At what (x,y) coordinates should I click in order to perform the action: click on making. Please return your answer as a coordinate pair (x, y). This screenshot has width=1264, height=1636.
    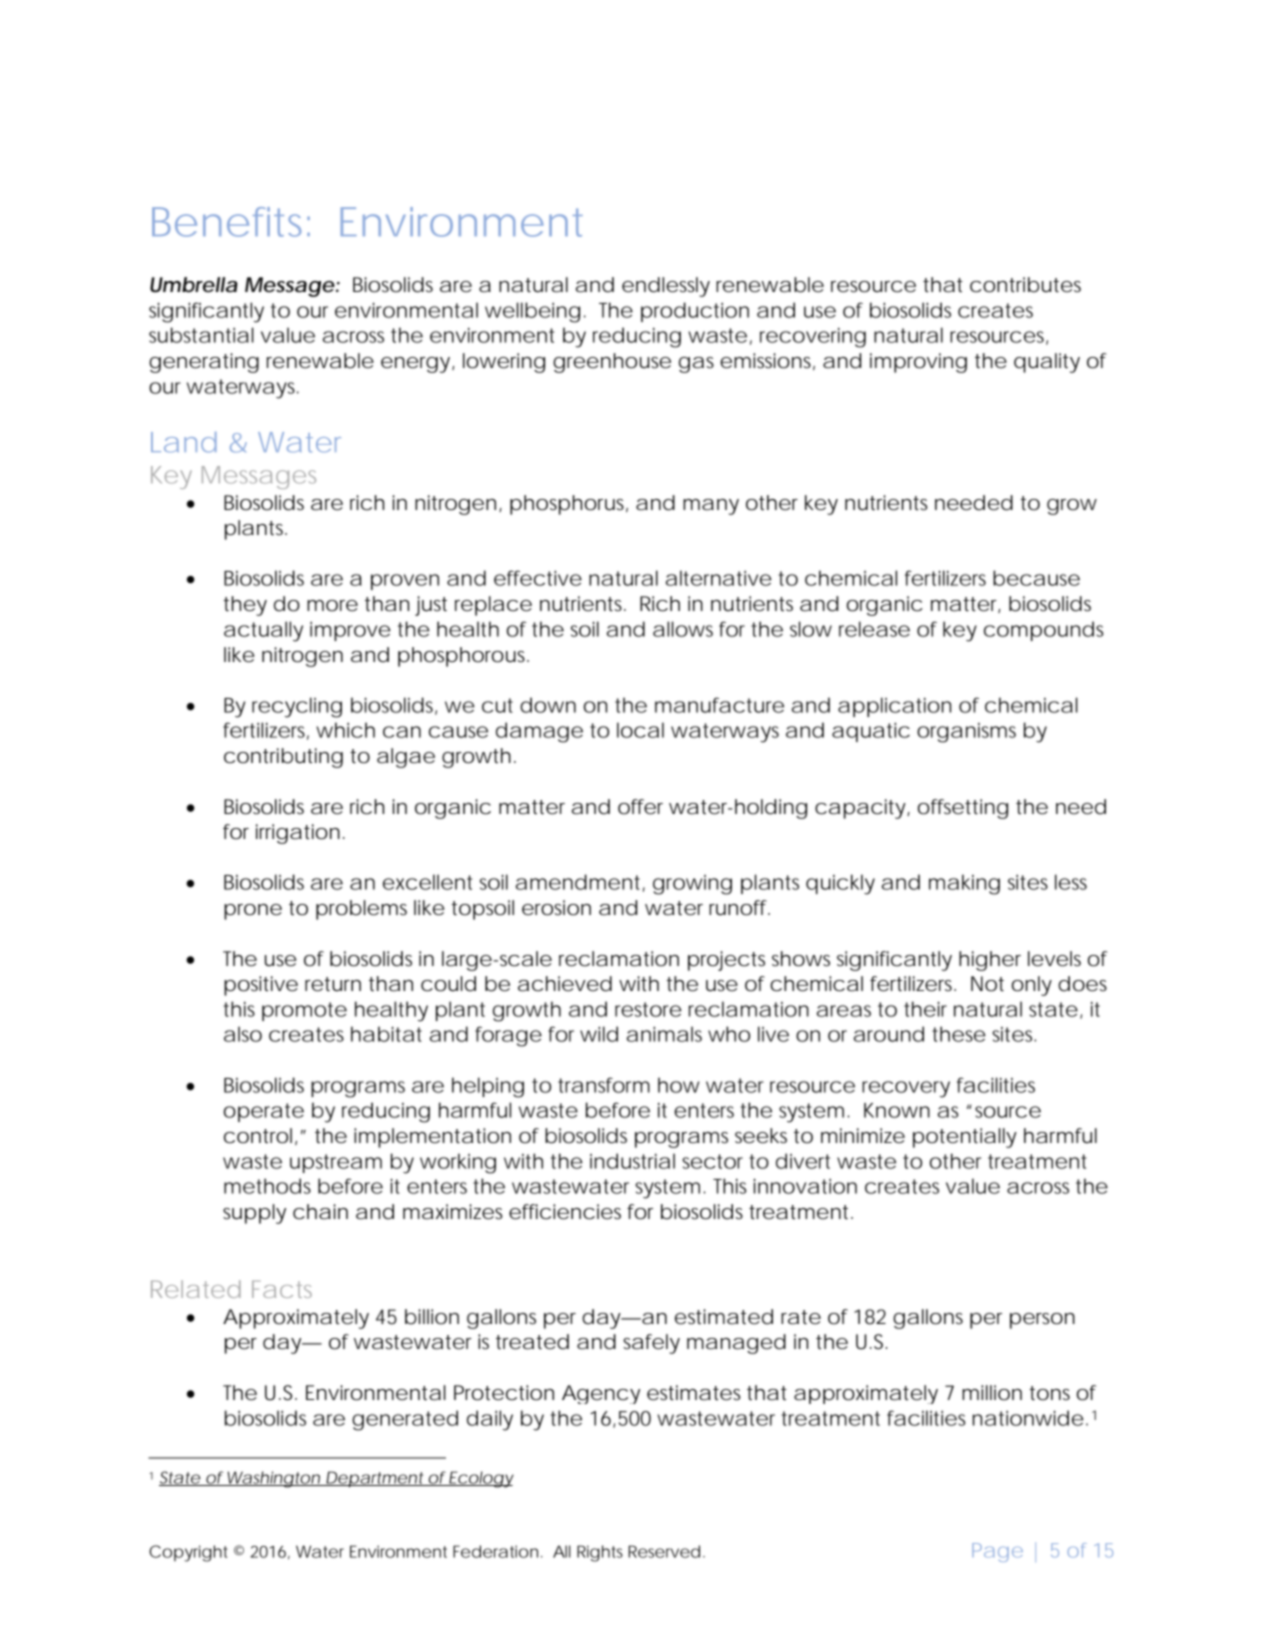
    Looking at the image, I should click on (964, 884).
